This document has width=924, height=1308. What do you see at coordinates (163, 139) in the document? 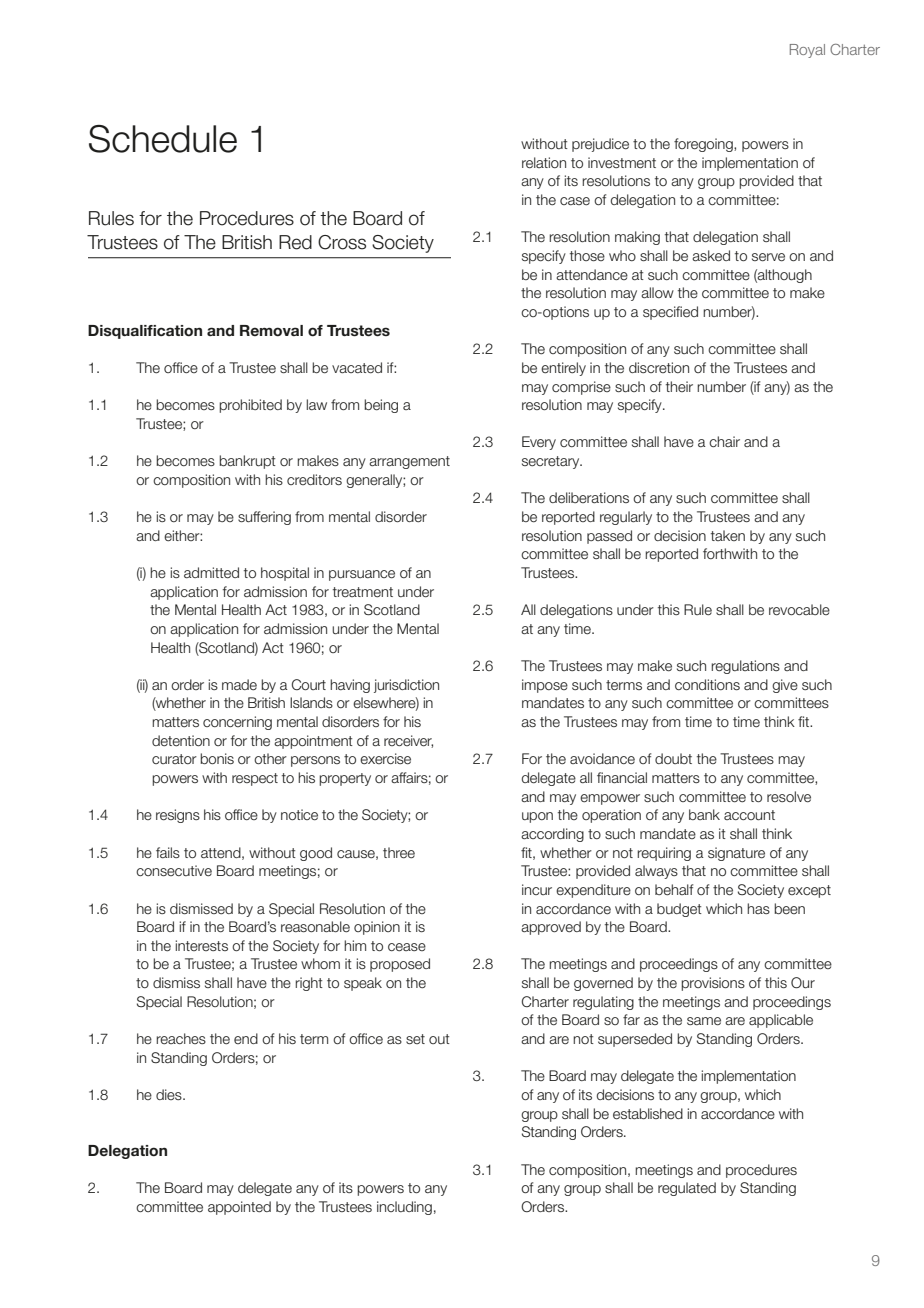
I see `Schedule` at bounding box center [163, 139].
